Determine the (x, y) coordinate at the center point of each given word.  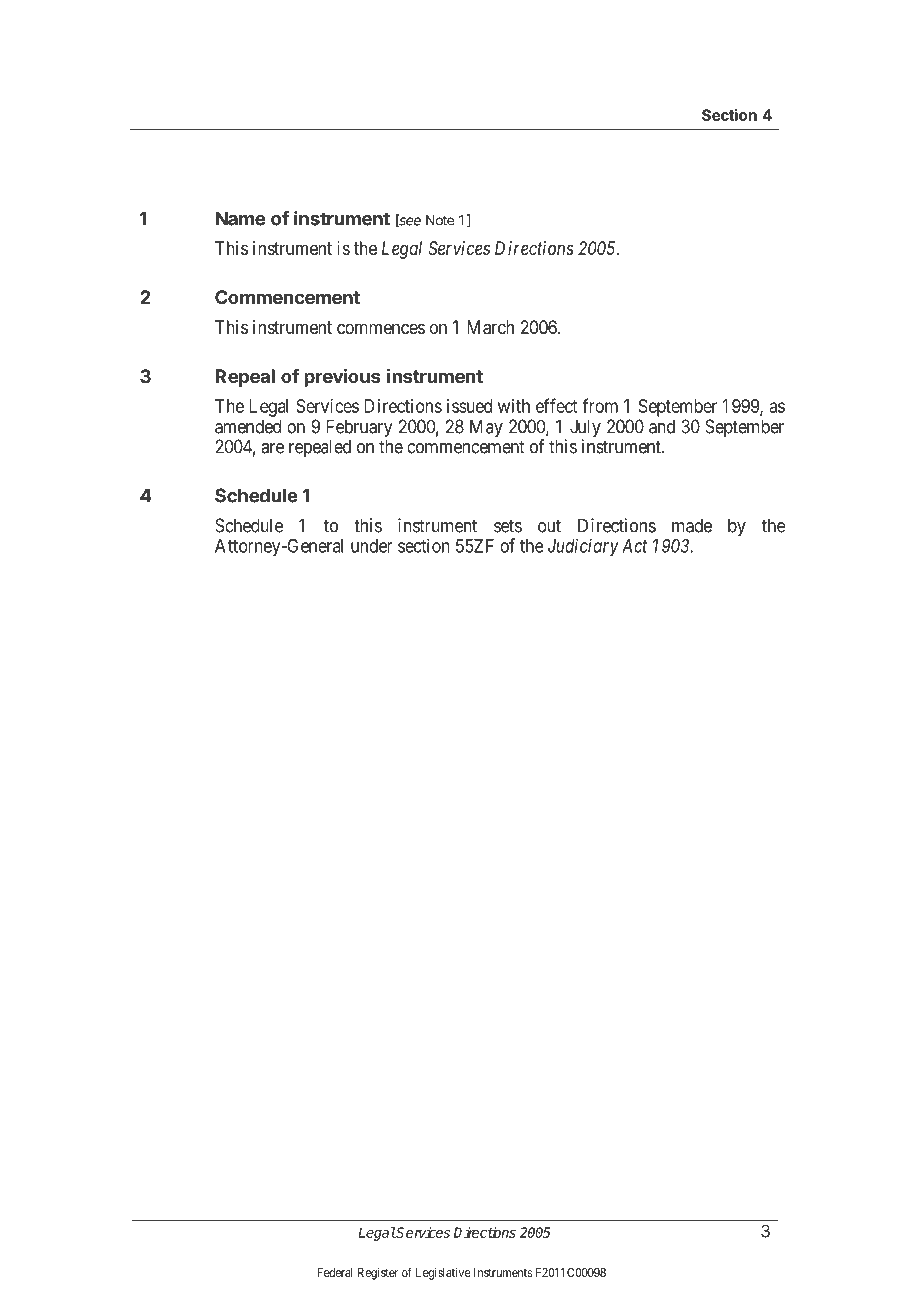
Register (378, 1273)
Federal (335, 1272)
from (600, 405)
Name (240, 218)
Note (440, 220)
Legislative (443, 1273)
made (692, 525)
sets (508, 526)
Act (634, 546)
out (549, 526)
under (372, 546)
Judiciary (583, 547)
